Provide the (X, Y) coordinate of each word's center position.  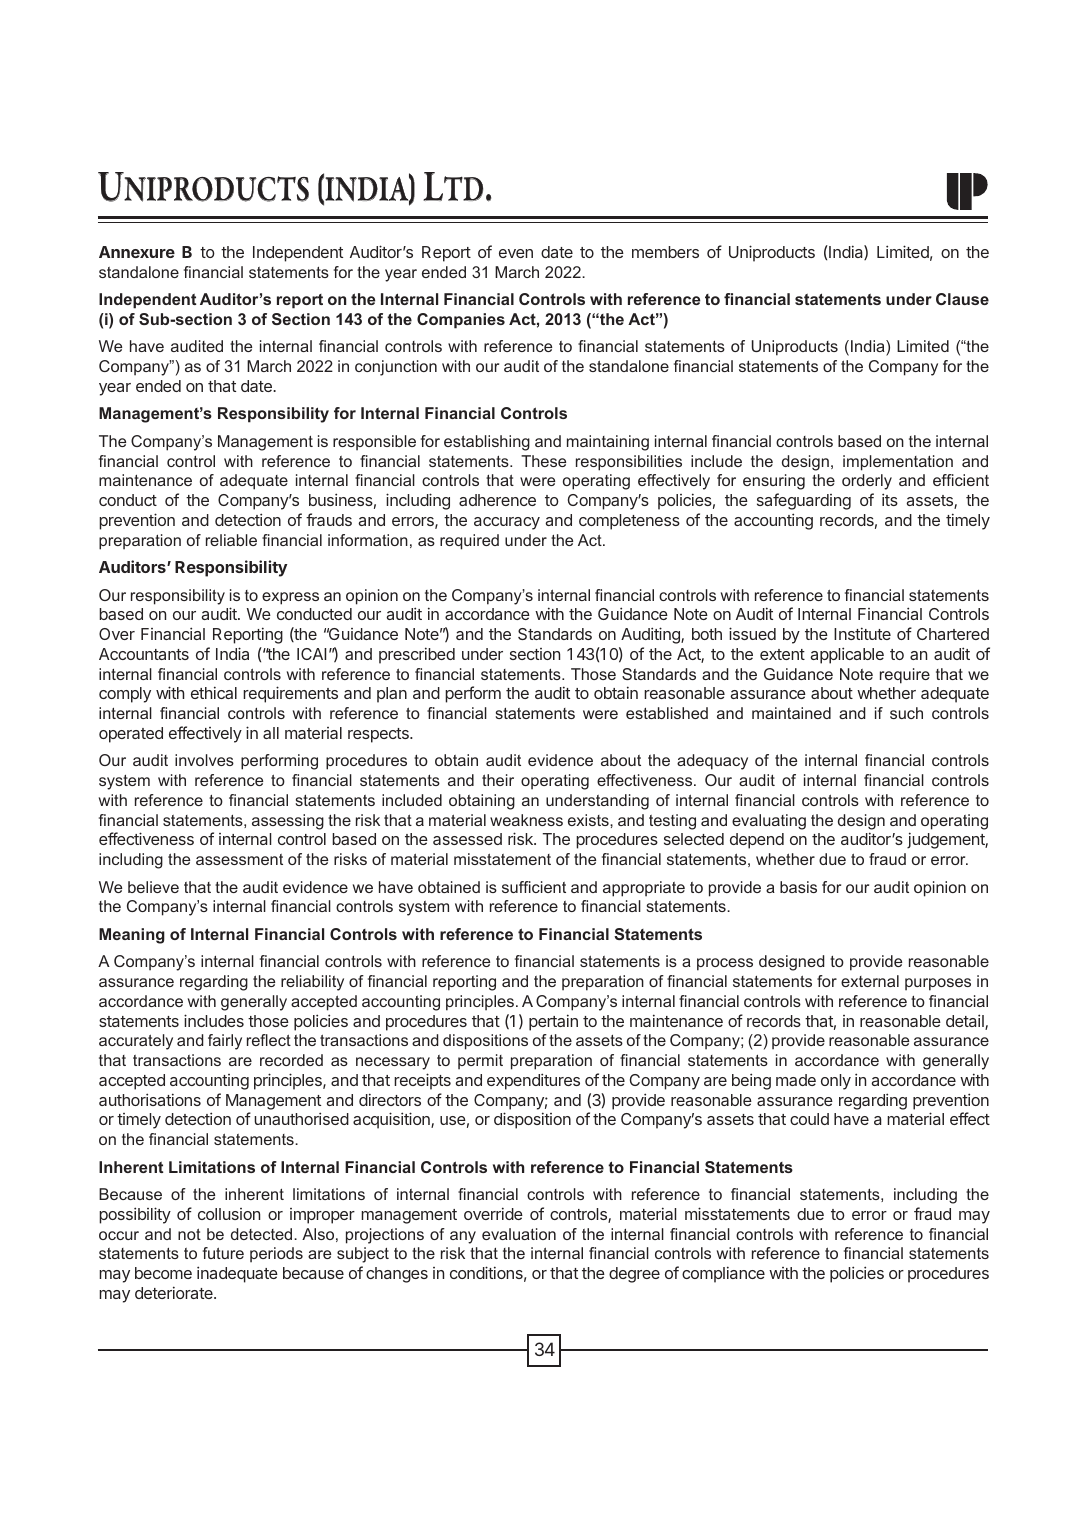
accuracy (507, 523)
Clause (962, 299)
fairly (225, 1042)
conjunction (396, 368)
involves (204, 760)
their (498, 780)
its (890, 499)
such (906, 713)
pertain (553, 1022)
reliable (231, 540)
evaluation (519, 1234)
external (870, 981)
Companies (461, 321)
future (223, 1253)
